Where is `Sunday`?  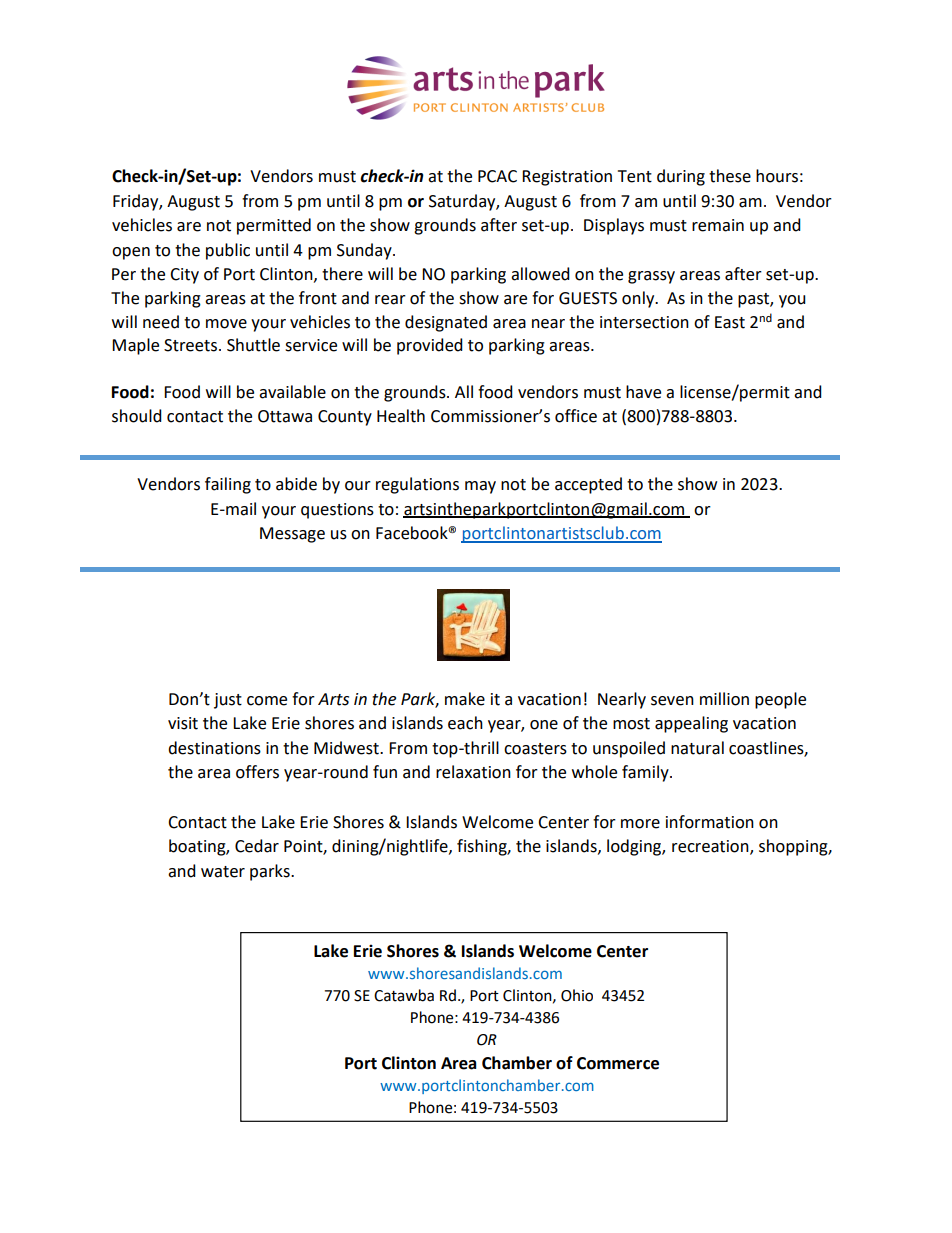
Sunday is located at coordinates (365, 251).
